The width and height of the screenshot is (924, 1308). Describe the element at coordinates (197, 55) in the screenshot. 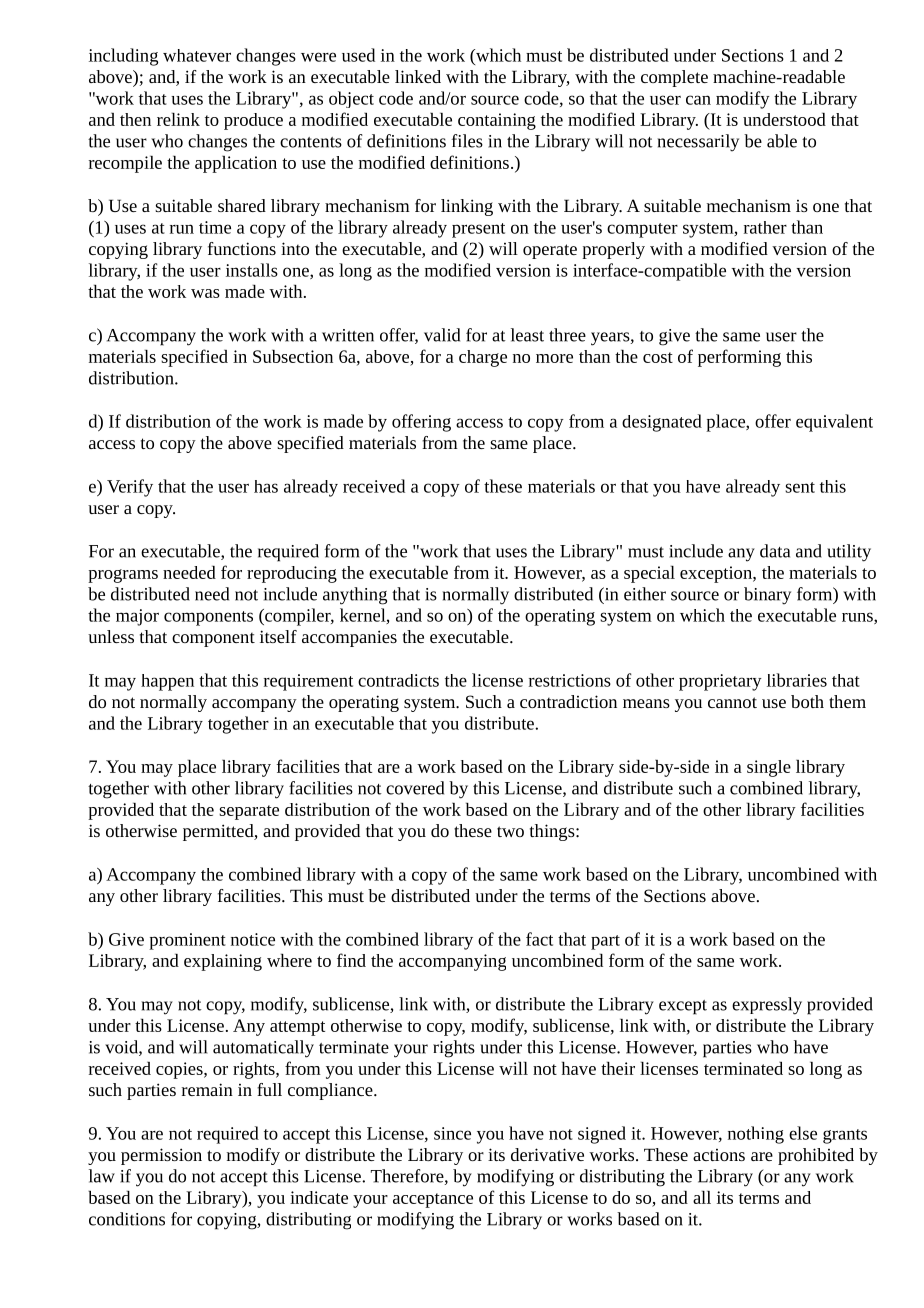

I see `whatever` at that location.
